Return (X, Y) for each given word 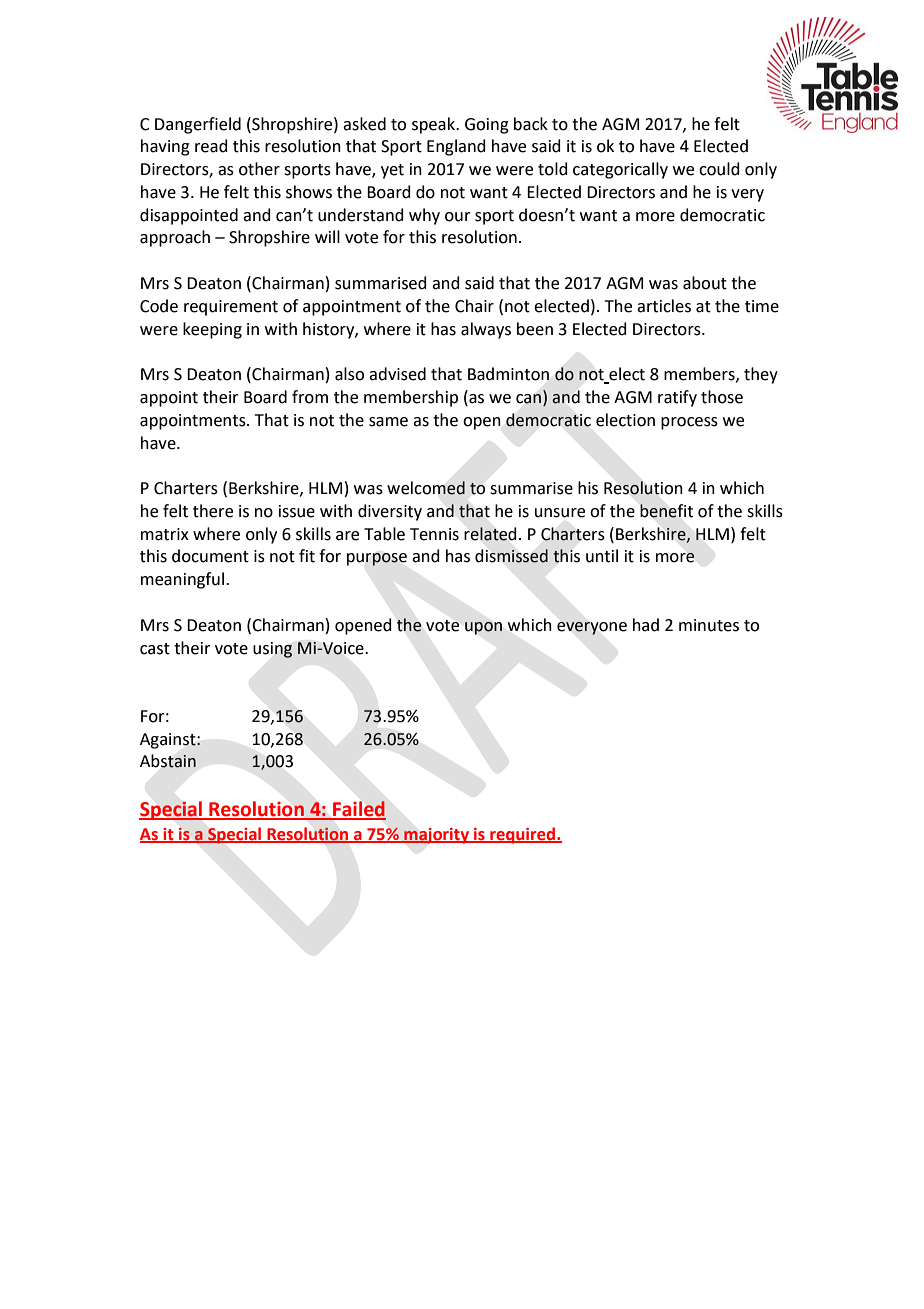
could (719, 169)
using (272, 650)
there (213, 511)
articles (664, 306)
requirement (231, 308)
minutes (709, 625)
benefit (666, 511)
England (456, 147)
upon (483, 628)
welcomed (426, 488)
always (486, 330)
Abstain (168, 761)
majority (436, 836)
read (211, 146)
